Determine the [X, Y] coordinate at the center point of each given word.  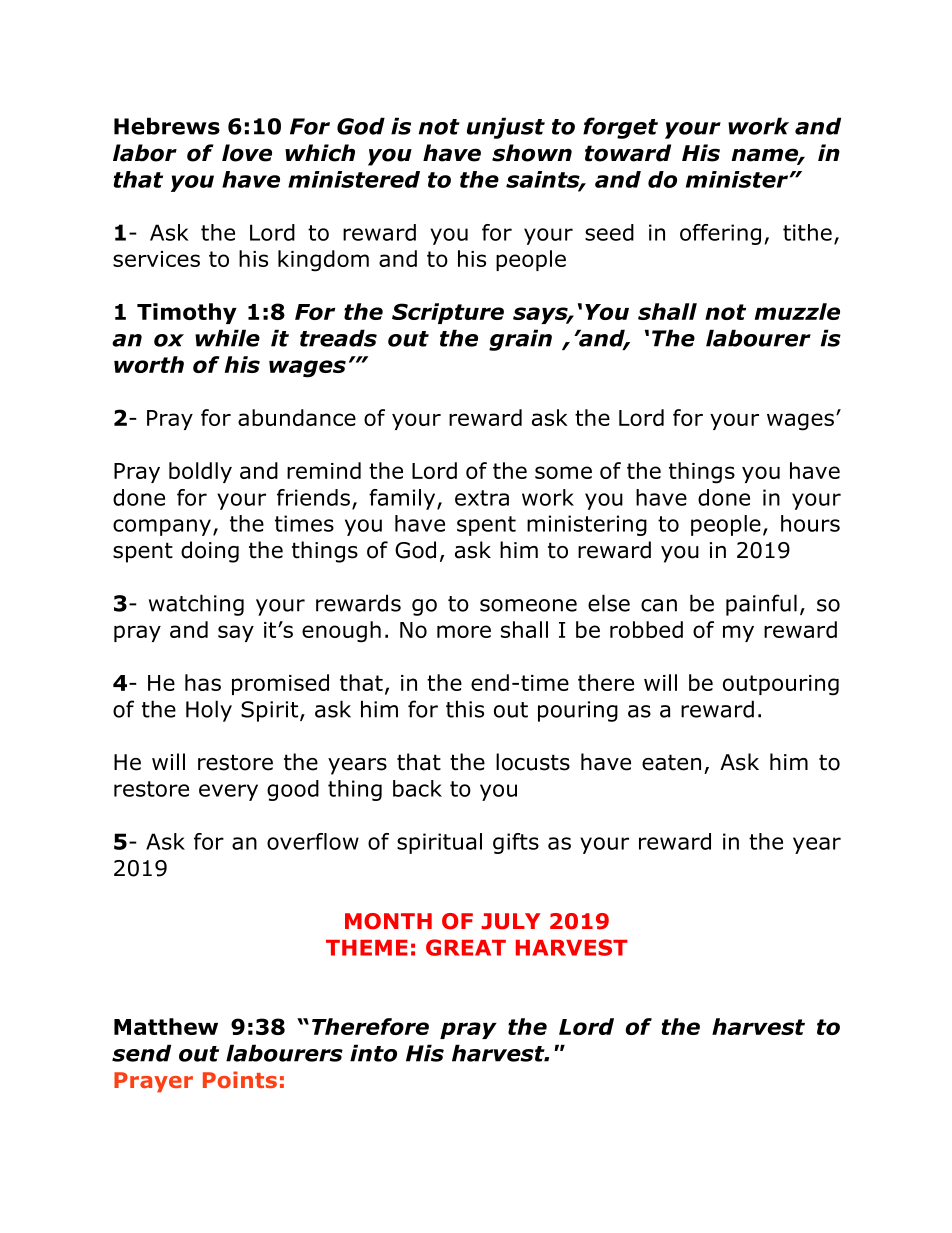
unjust [506, 128]
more [464, 631]
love [247, 153]
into [373, 1053]
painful [761, 605]
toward [628, 153]
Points [240, 1080]
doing [210, 552]
